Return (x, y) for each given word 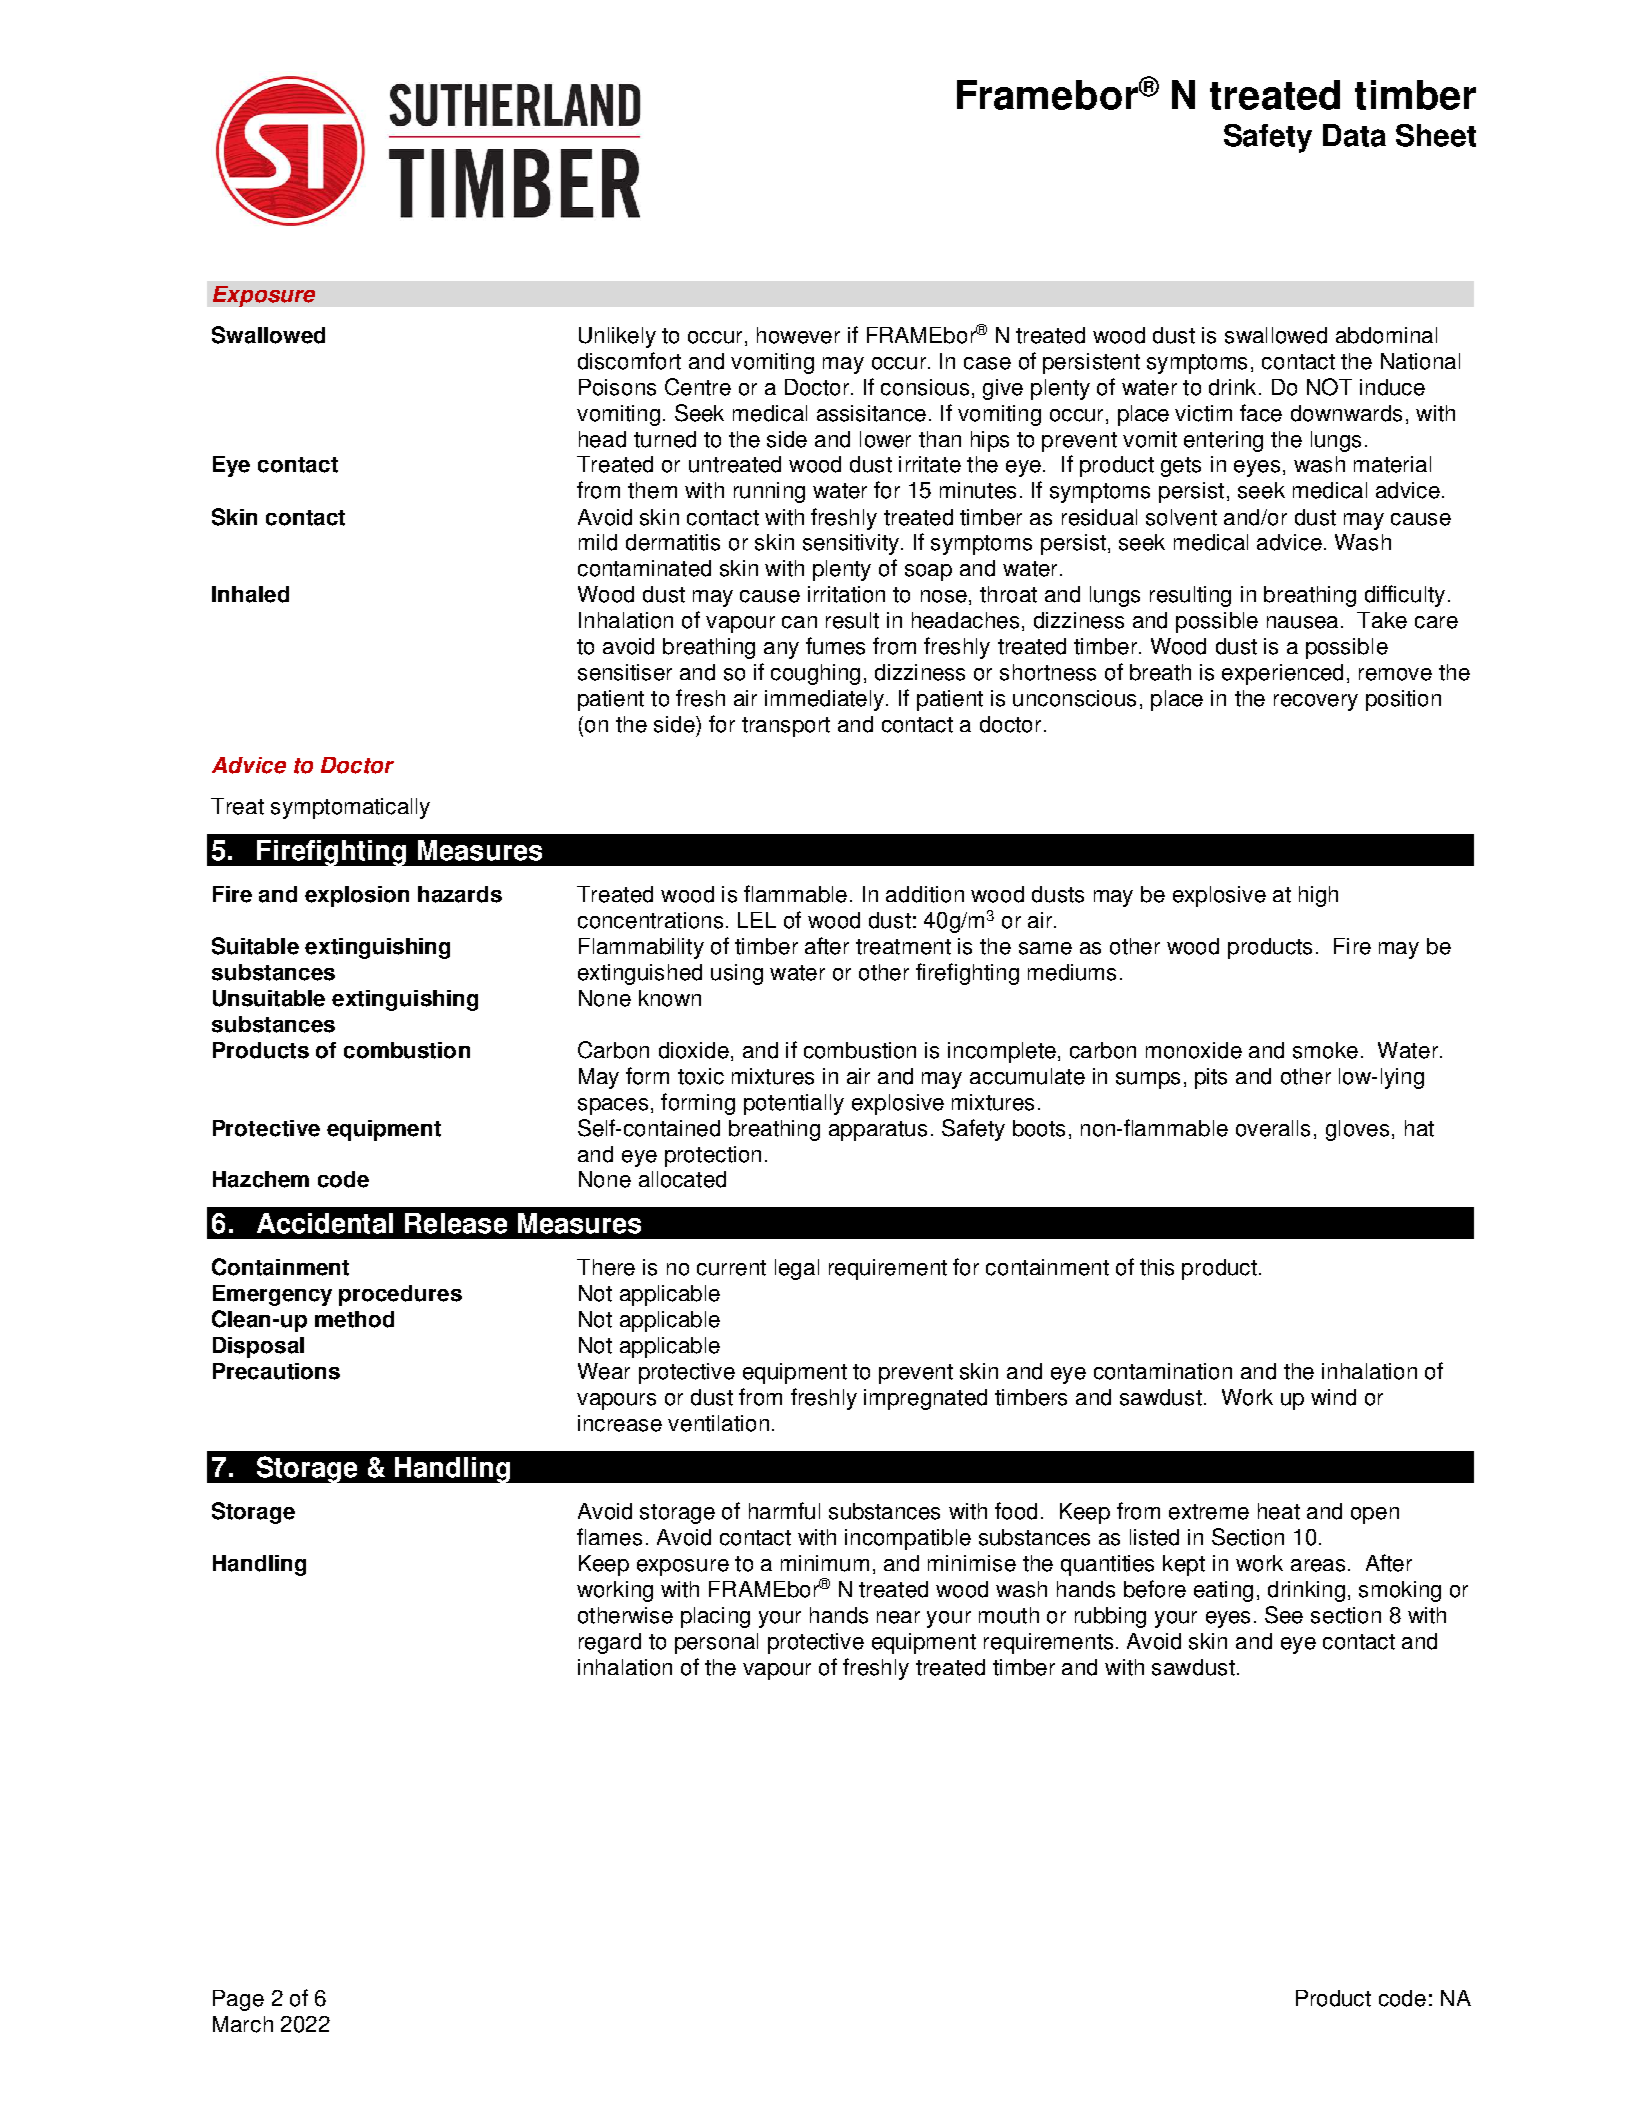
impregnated (925, 1399)
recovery (1316, 702)
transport (786, 727)
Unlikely (617, 337)
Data (1354, 135)
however (798, 335)
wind (1333, 1397)
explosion (357, 896)
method (354, 1319)
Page (238, 2000)
